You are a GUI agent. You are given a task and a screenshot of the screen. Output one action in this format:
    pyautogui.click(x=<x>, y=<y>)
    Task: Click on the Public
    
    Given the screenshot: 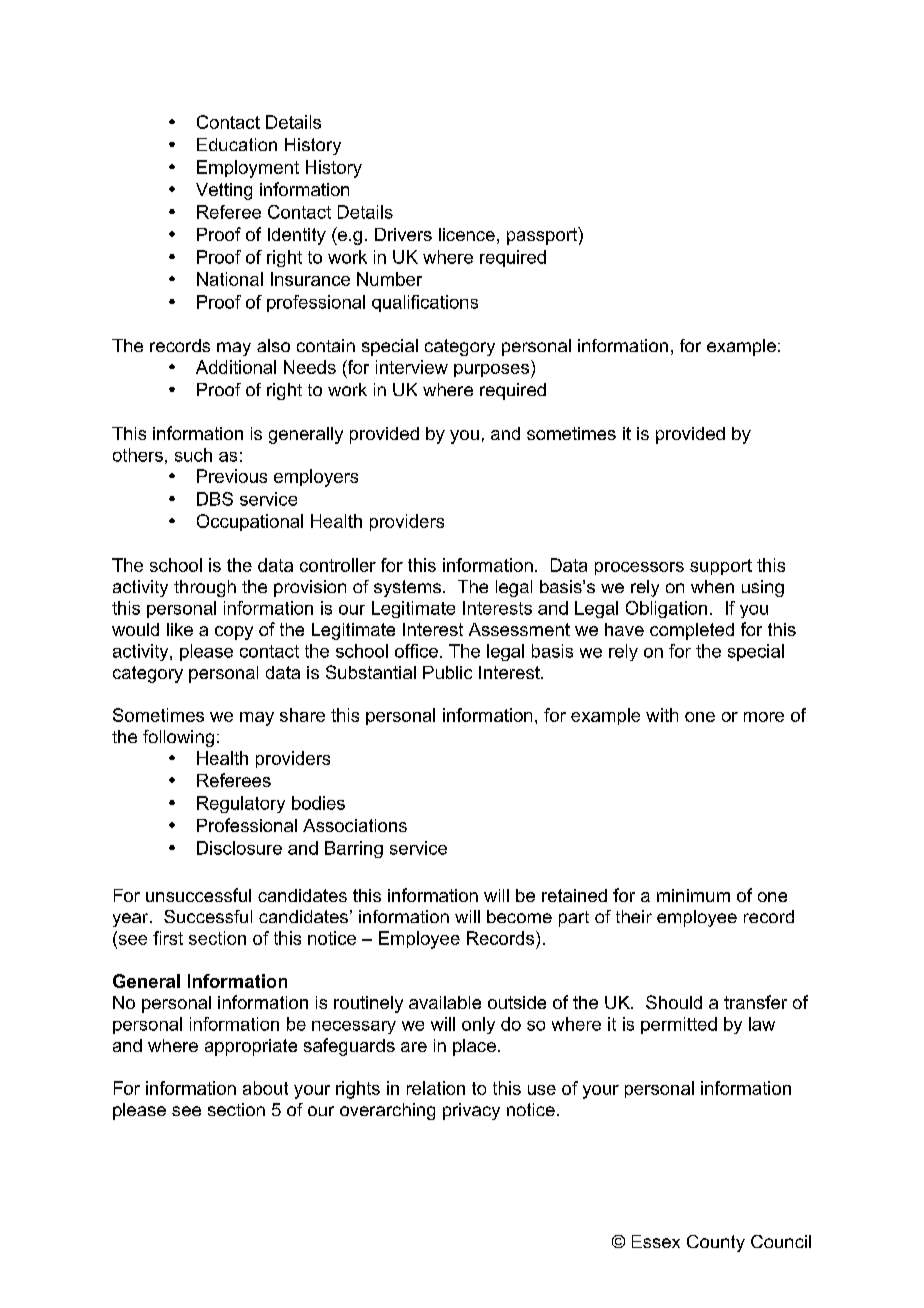 What is the action you would take?
    pyautogui.click(x=447, y=672)
